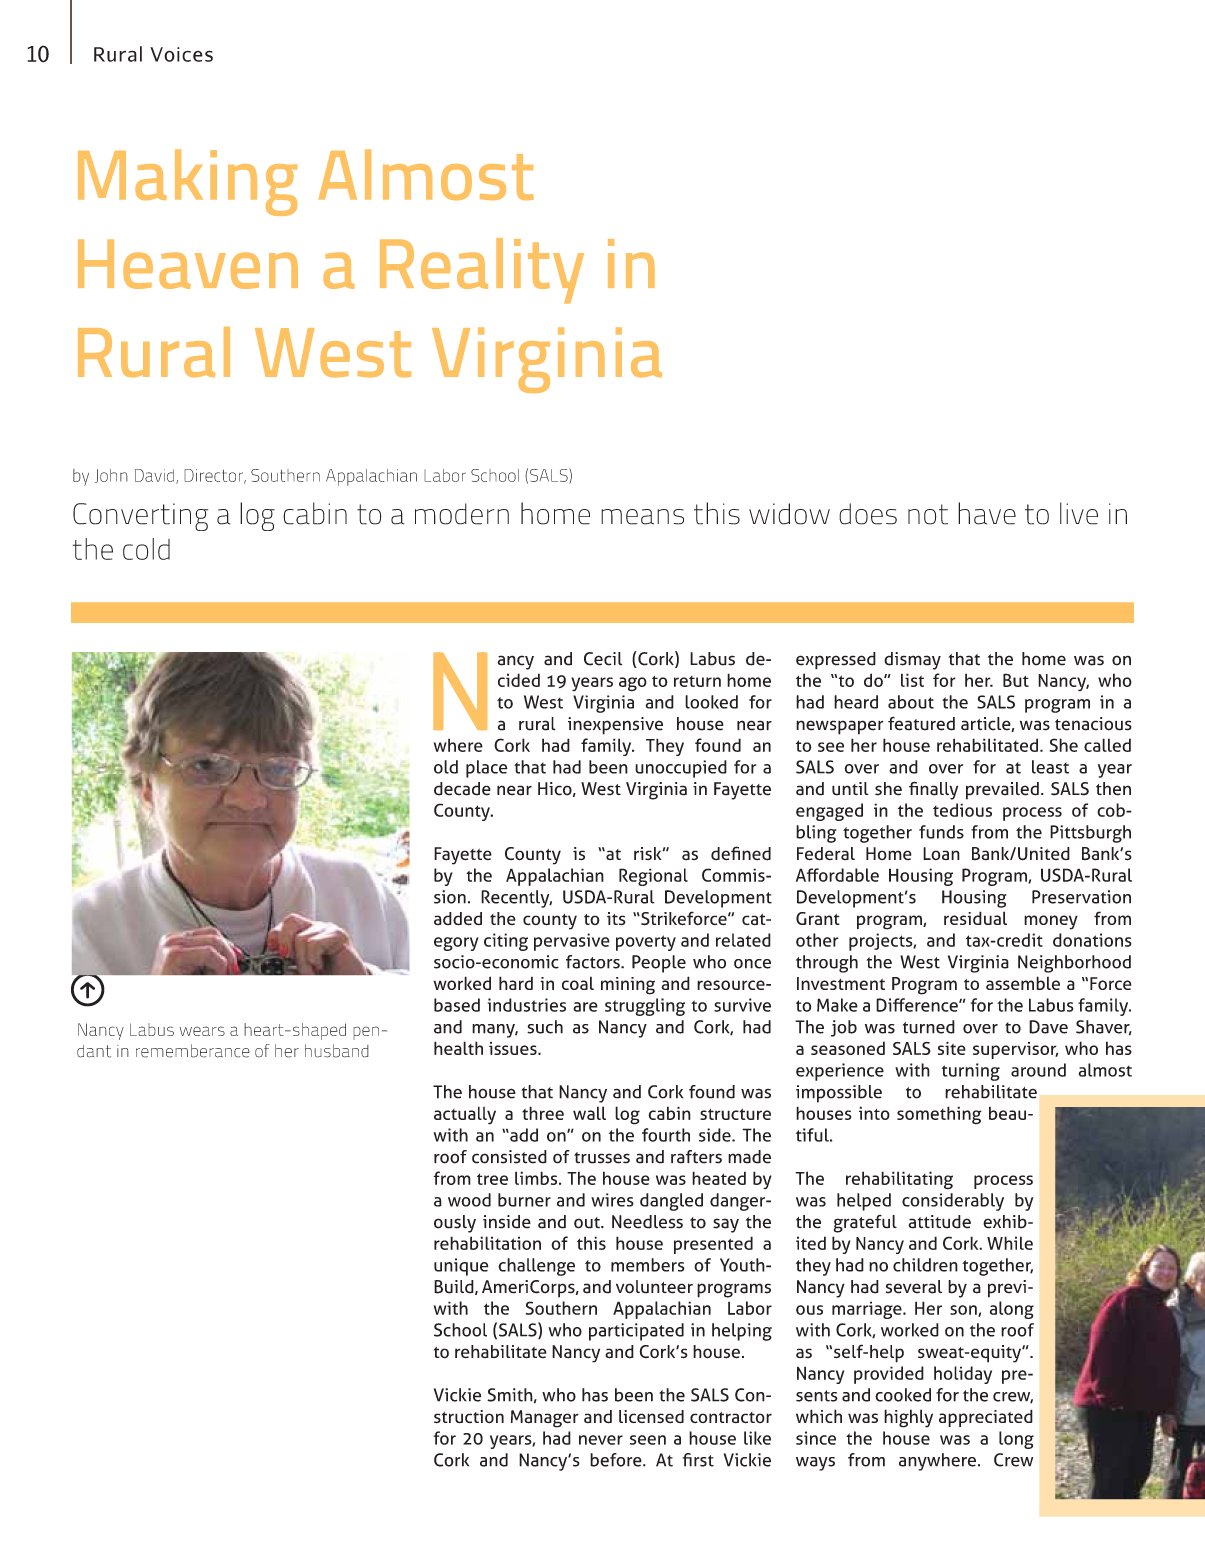 The height and width of the screenshot is (1559, 1205). I want to click on means, so click(642, 517).
